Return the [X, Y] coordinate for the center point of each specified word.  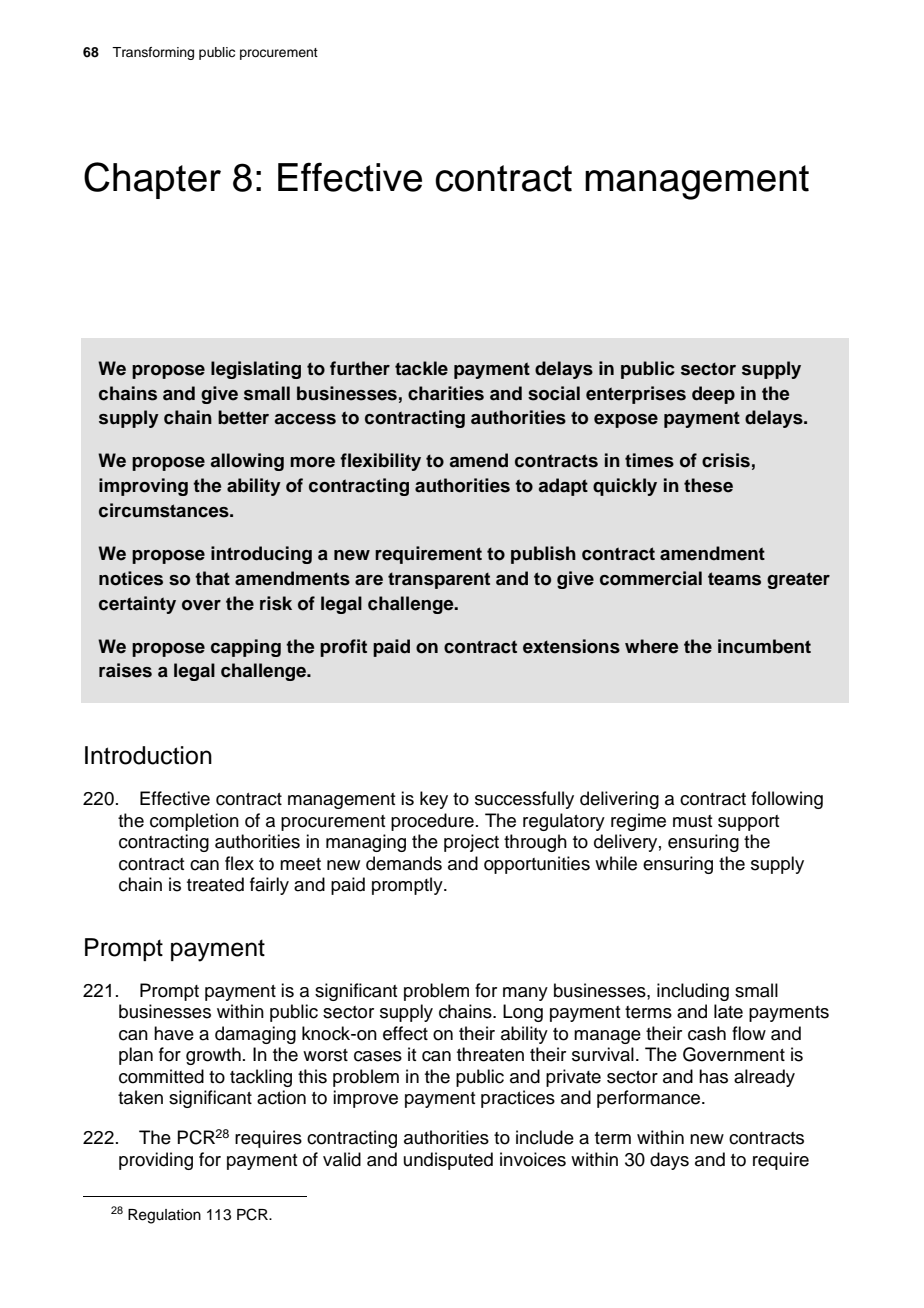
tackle [421, 368]
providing [156, 1161]
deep [713, 395]
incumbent [764, 646]
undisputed [448, 1161]
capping [246, 648]
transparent [439, 580]
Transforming [153, 53]
